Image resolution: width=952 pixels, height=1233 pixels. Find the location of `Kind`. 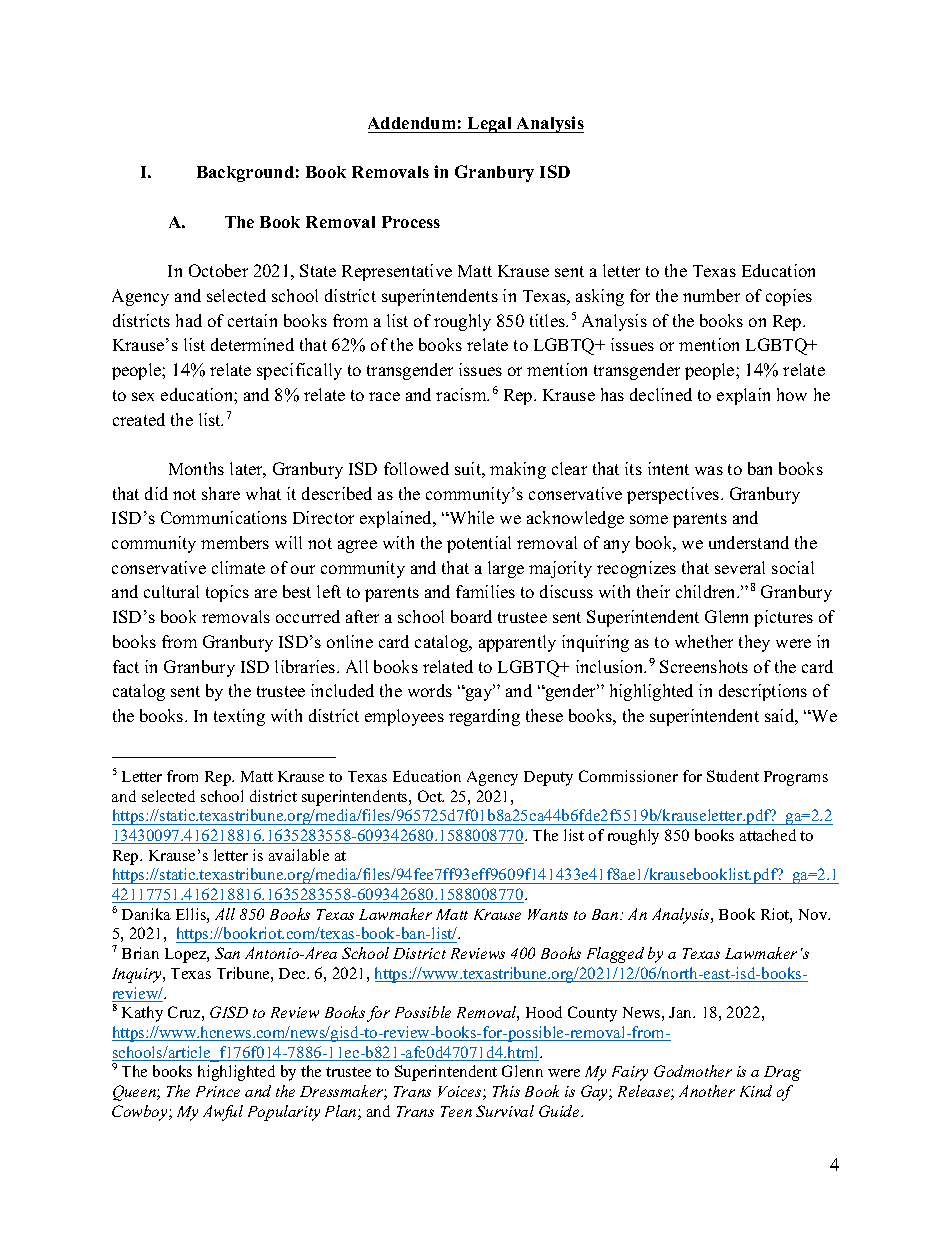

Kind is located at coordinates (756, 1091).
